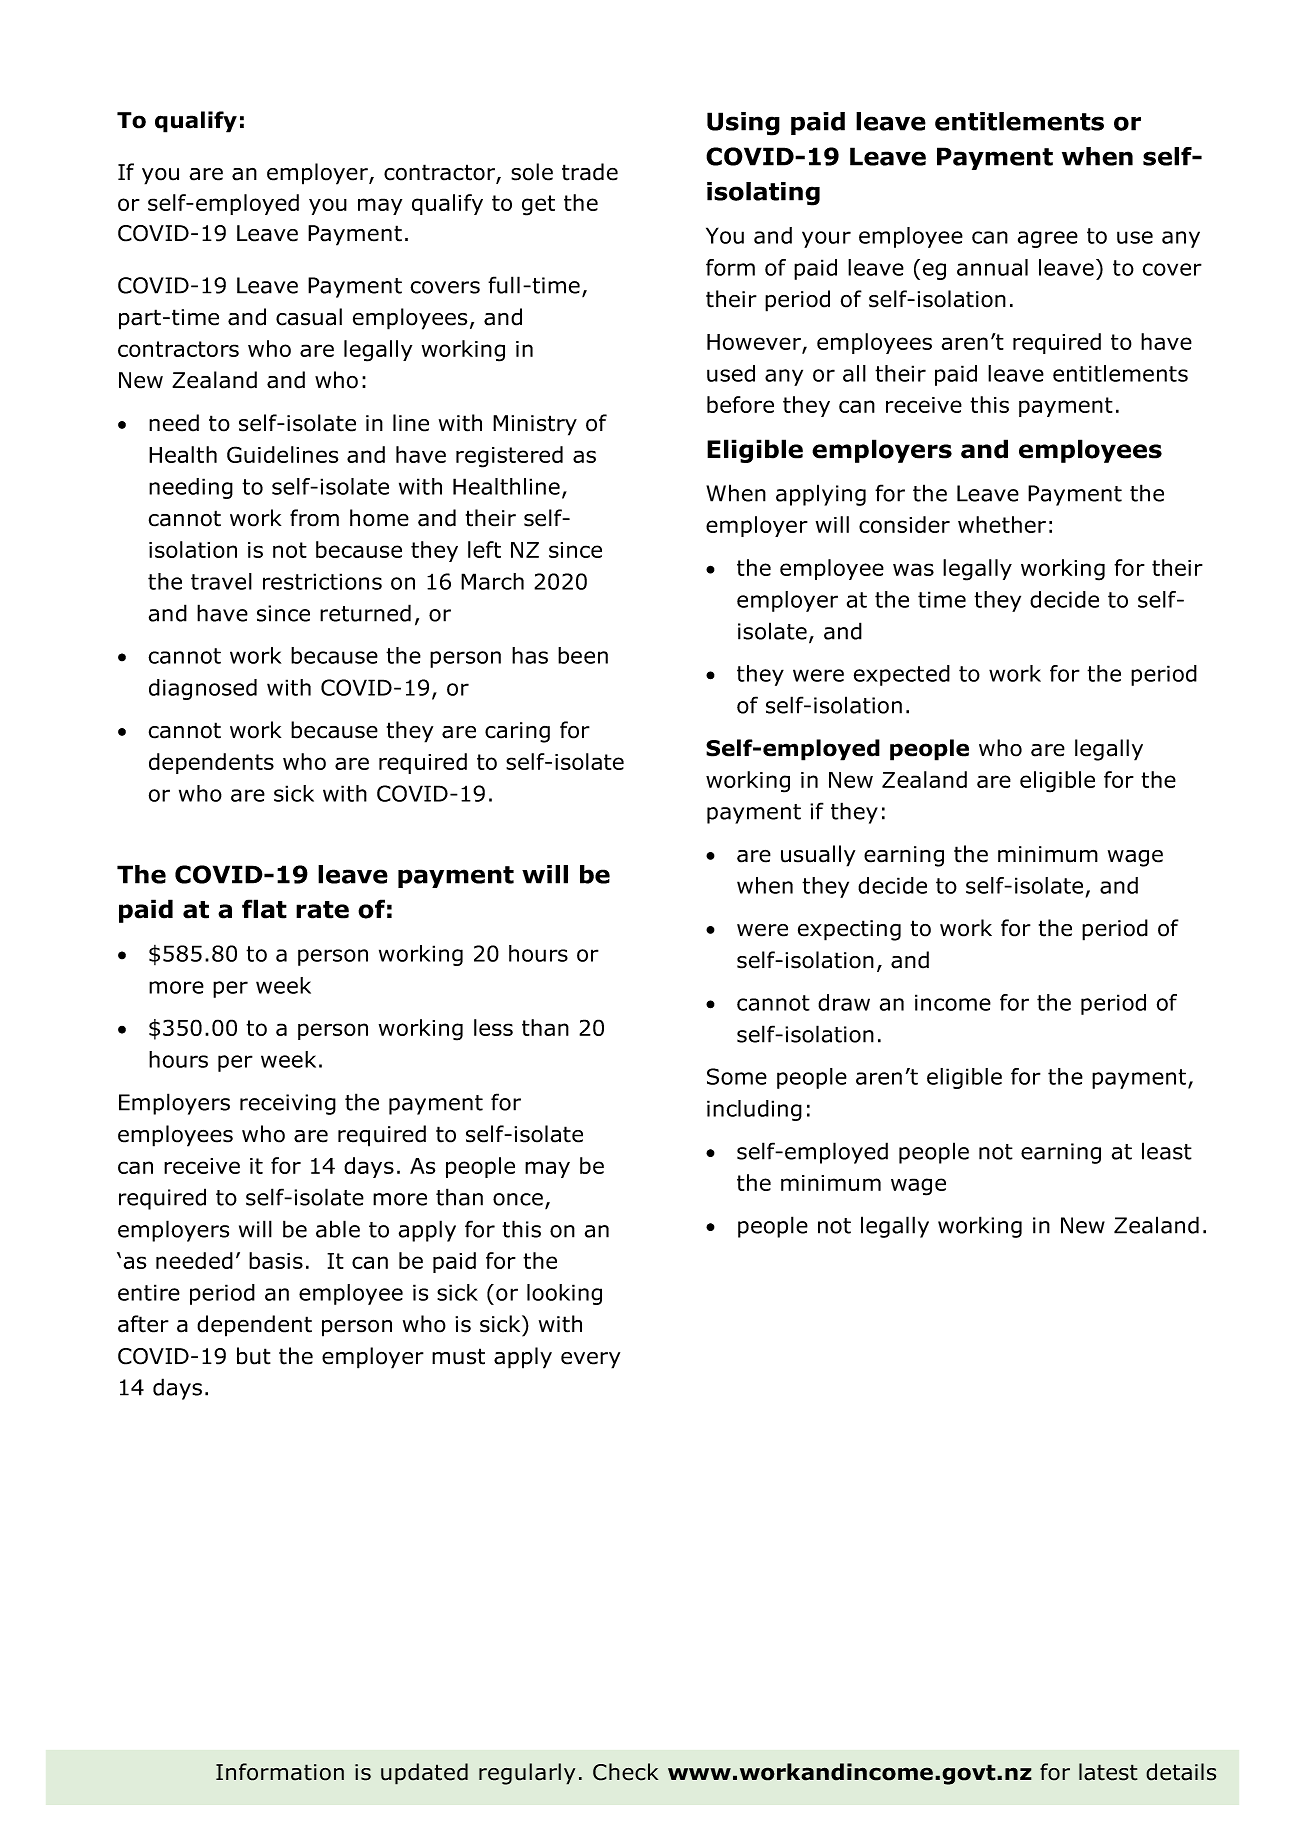  Describe the element at coordinates (1048, 239) in the page. I see `agree` at that location.
